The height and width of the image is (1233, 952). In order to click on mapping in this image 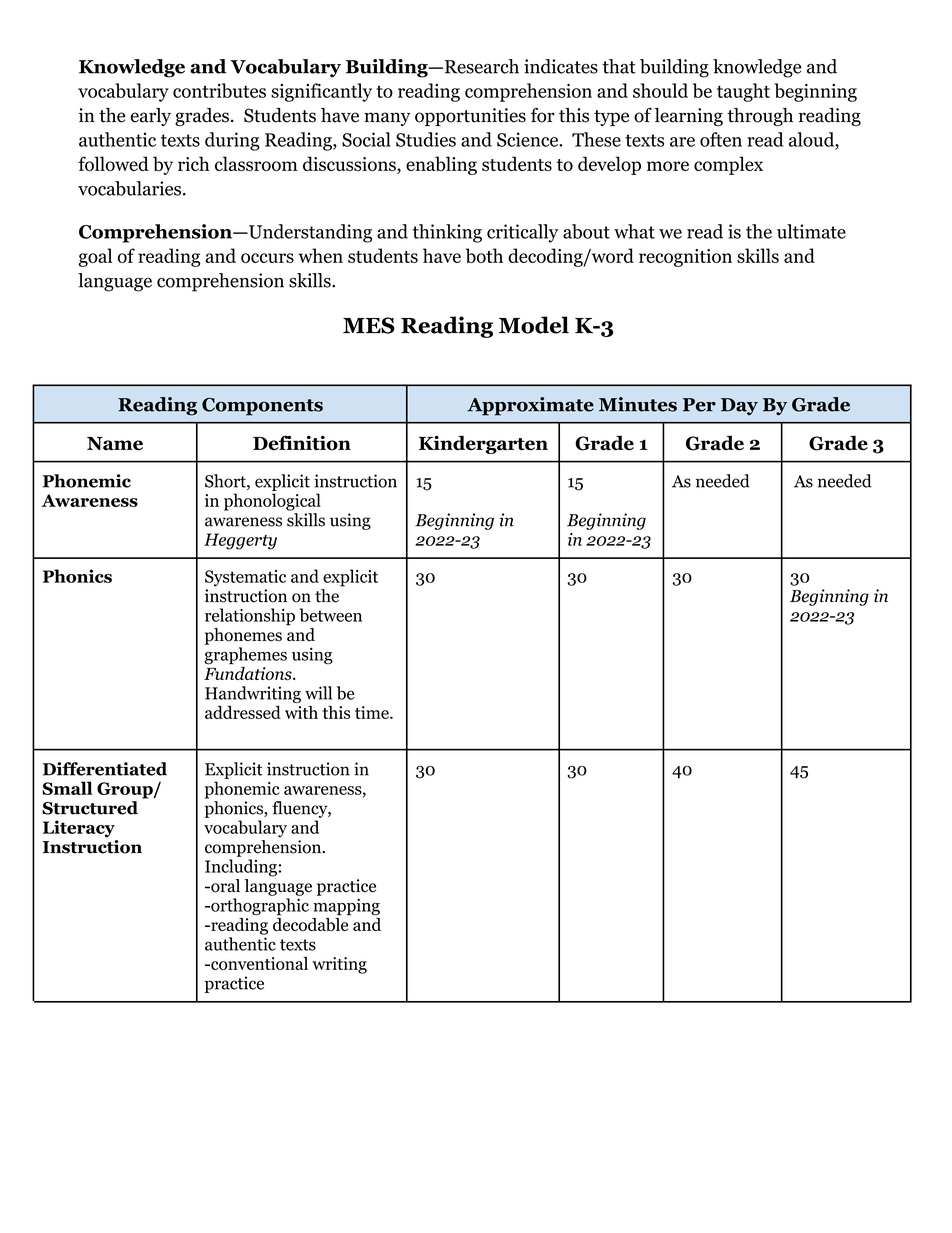, I will do `click(346, 907)`.
